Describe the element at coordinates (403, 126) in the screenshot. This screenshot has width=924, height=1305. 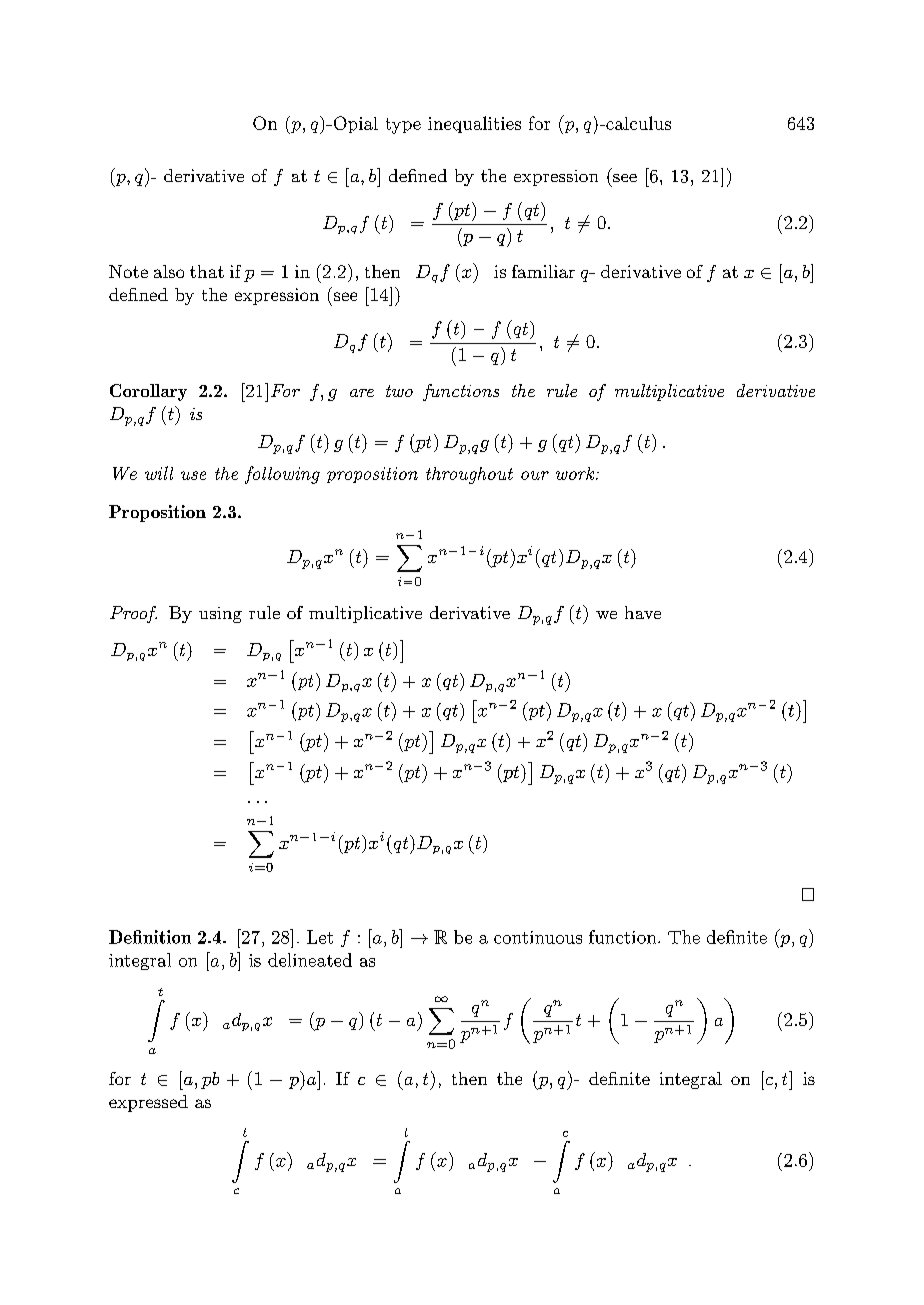
I see `type` at that location.
